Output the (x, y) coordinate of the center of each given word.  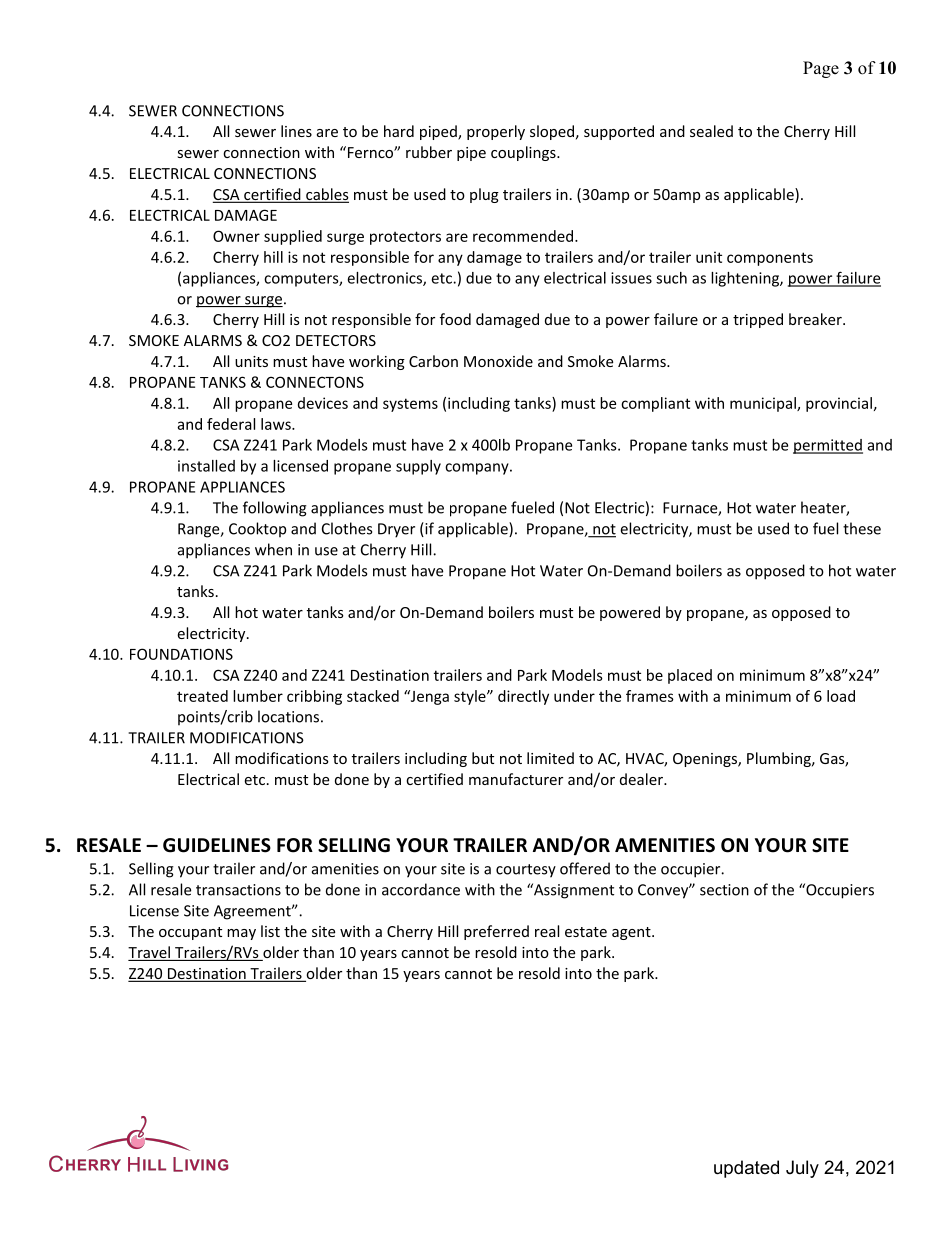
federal (231, 424)
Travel (150, 953)
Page (821, 69)
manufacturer (516, 779)
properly (496, 132)
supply (418, 467)
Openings (706, 760)
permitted (828, 446)
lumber (258, 696)
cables (326, 195)
